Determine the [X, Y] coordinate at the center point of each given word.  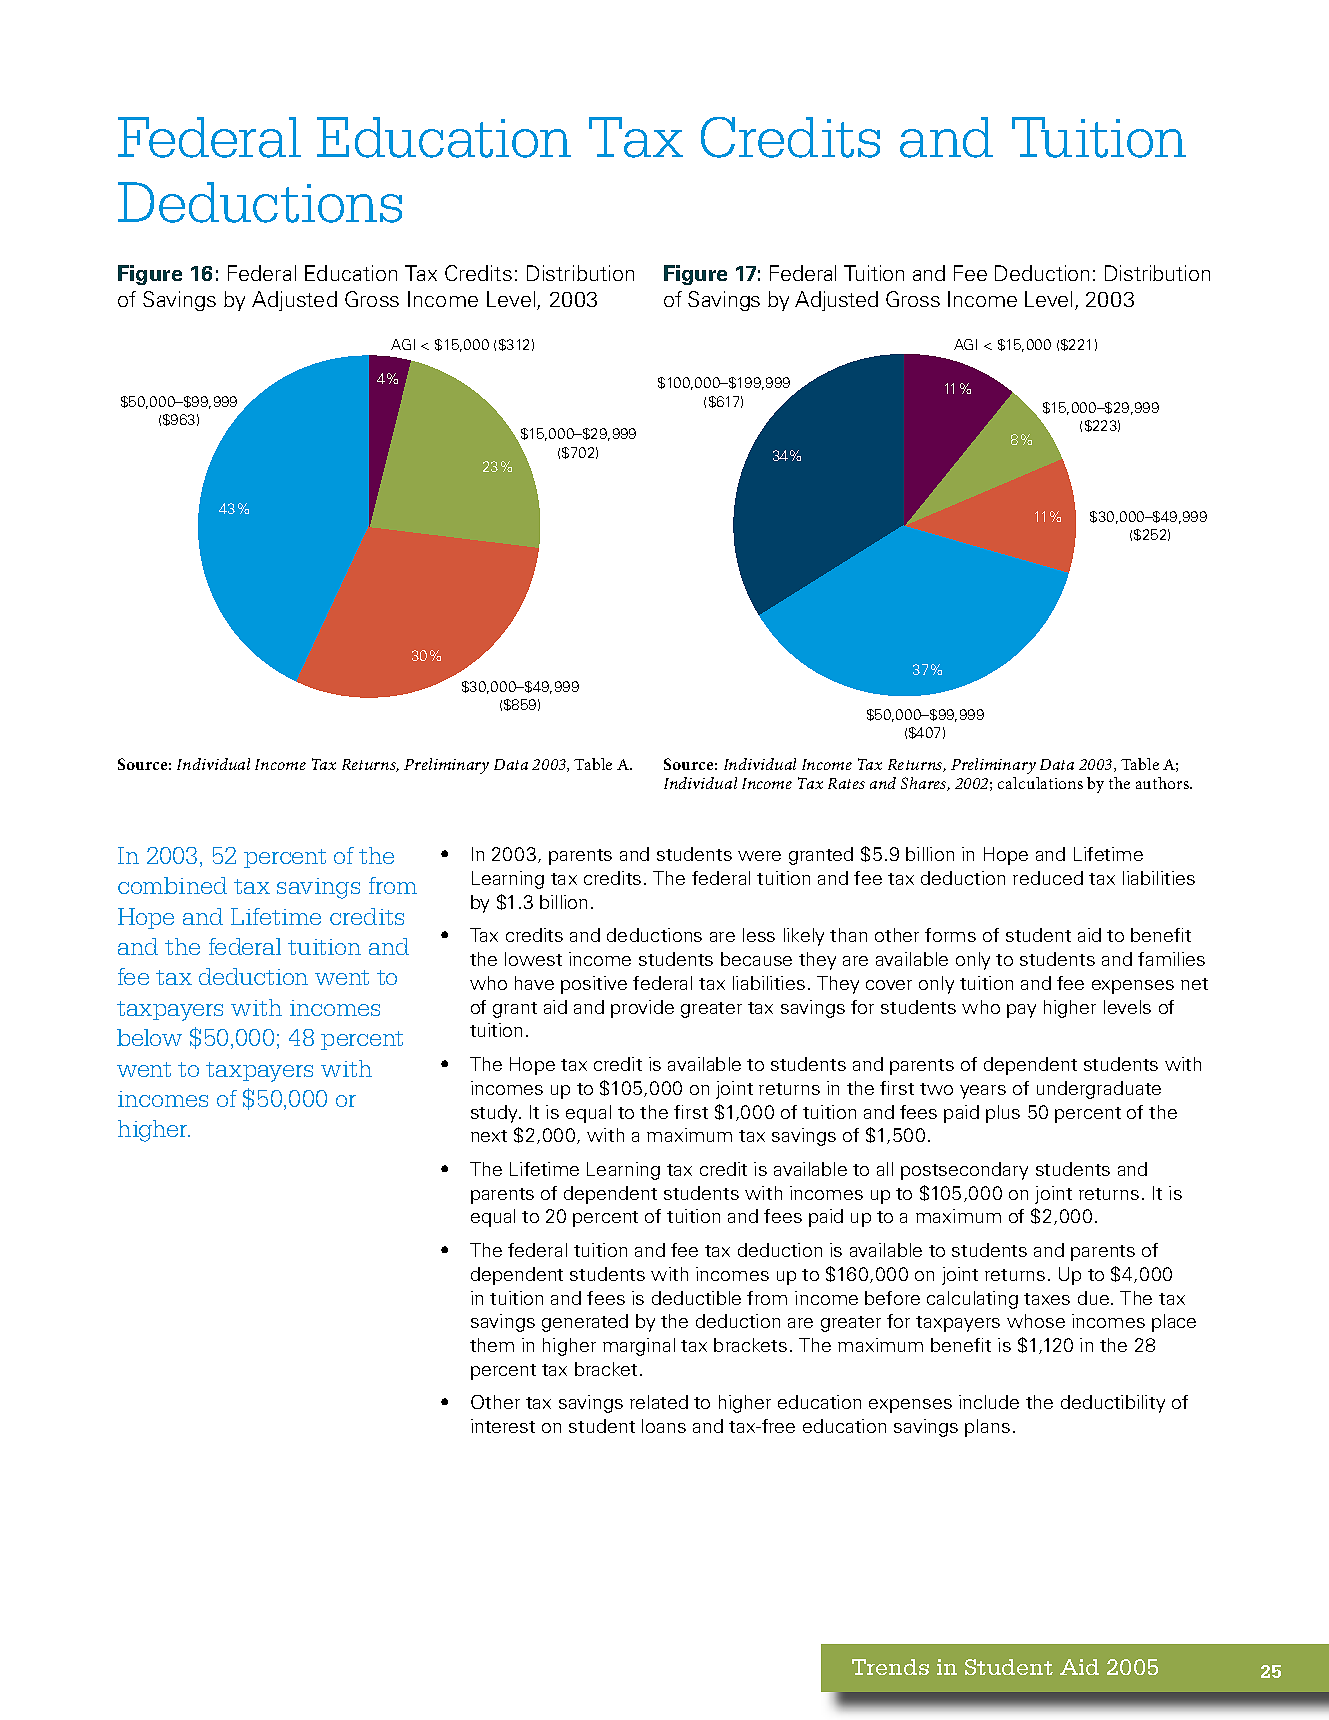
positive [594, 985]
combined [172, 885]
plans [987, 1428]
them [492, 1345]
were [759, 856]
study [496, 1114]
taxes [1047, 1299]
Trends [890, 1667]
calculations [1040, 783]
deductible [696, 1298]
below [149, 1037]
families [1171, 959]
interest [503, 1426]
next [489, 1136]
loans [664, 1426]
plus [1003, 1114]
